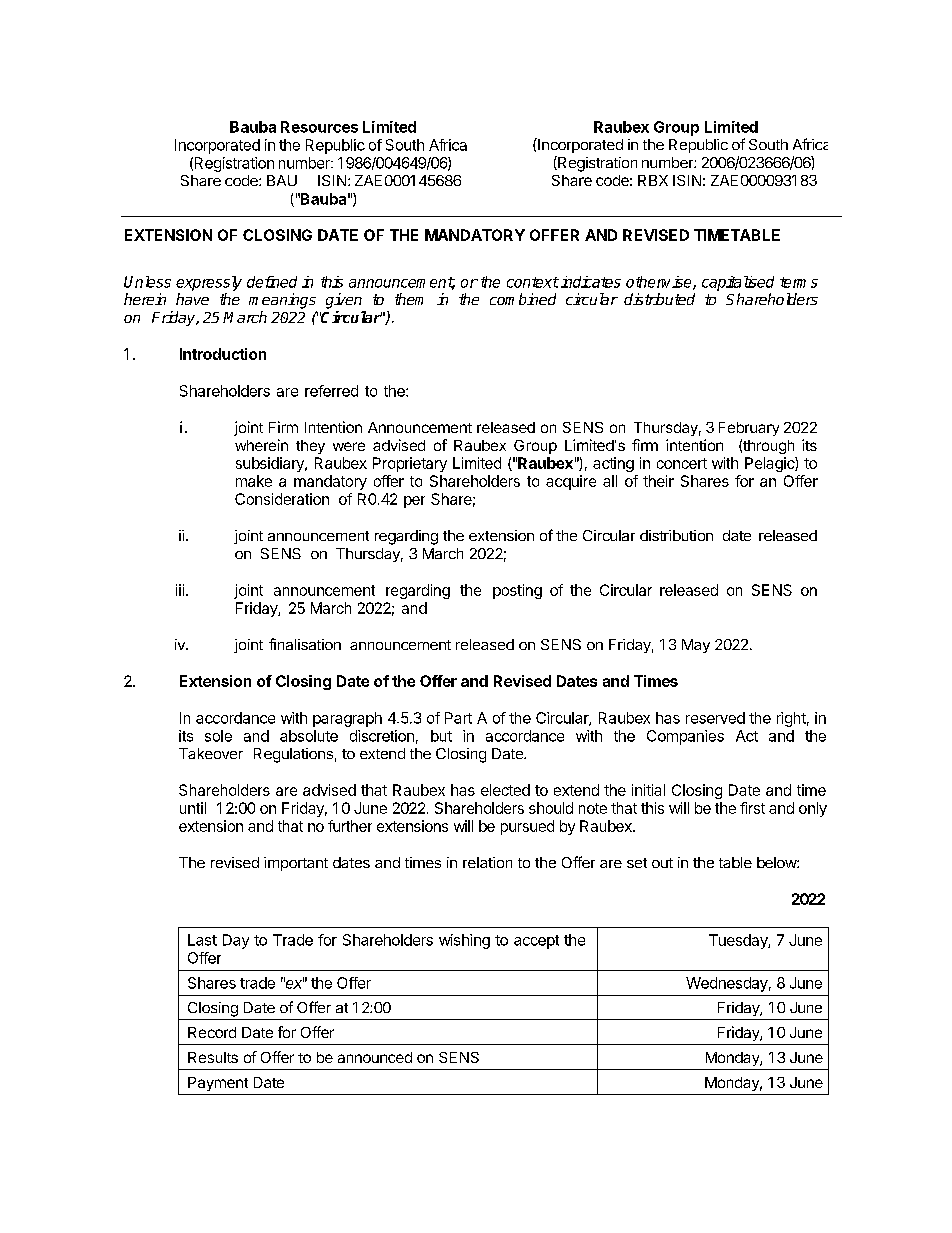 This image has width=952, height=1233. What do you see at coordinates (223, 354) in the image?
I see `Introduction` at bounding box center [223, 354].
